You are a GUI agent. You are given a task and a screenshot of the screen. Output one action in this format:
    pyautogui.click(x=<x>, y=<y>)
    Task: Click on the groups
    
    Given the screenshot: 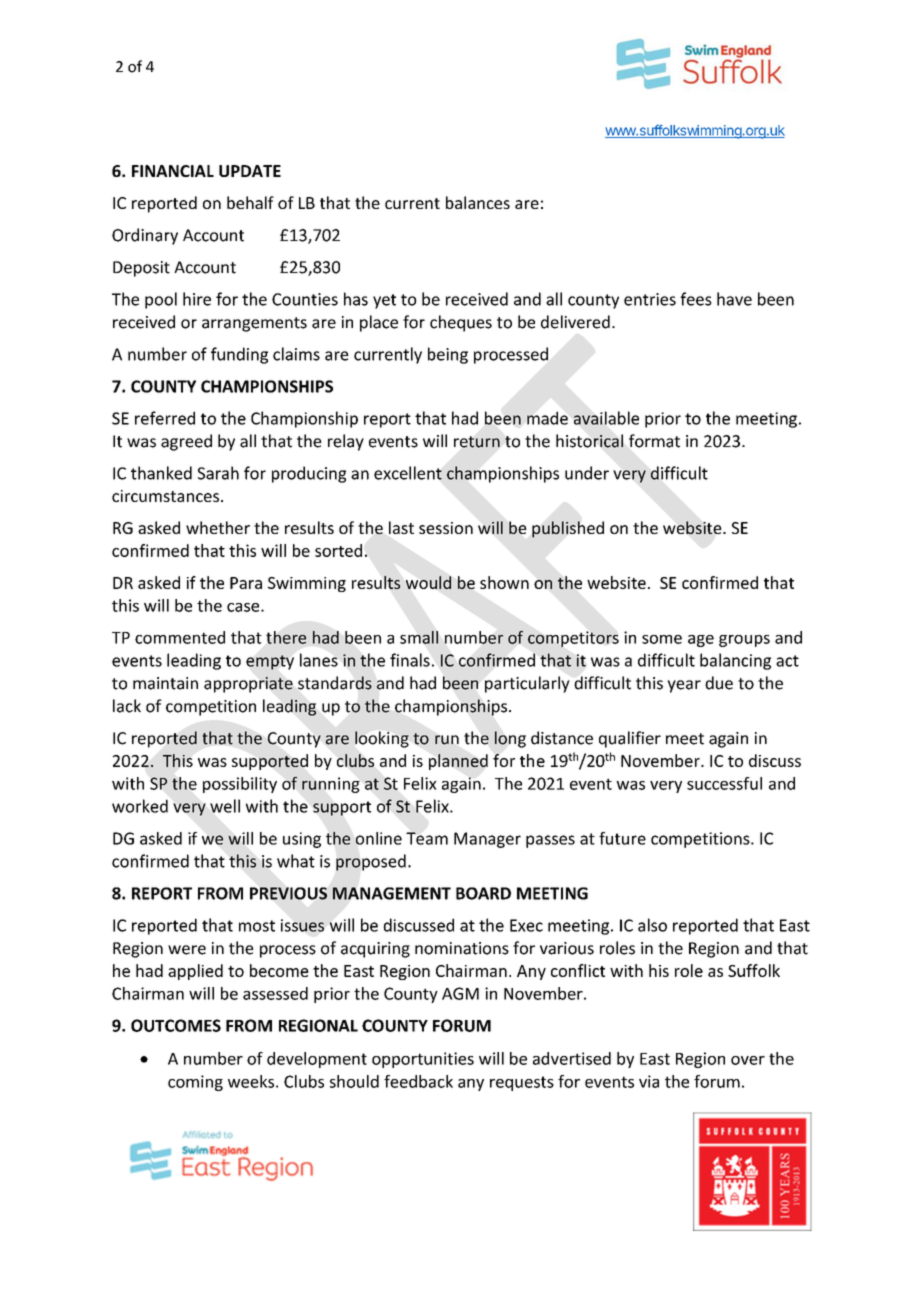 What is the action you would take?
    pyautogui.click(x=744, y=641)
